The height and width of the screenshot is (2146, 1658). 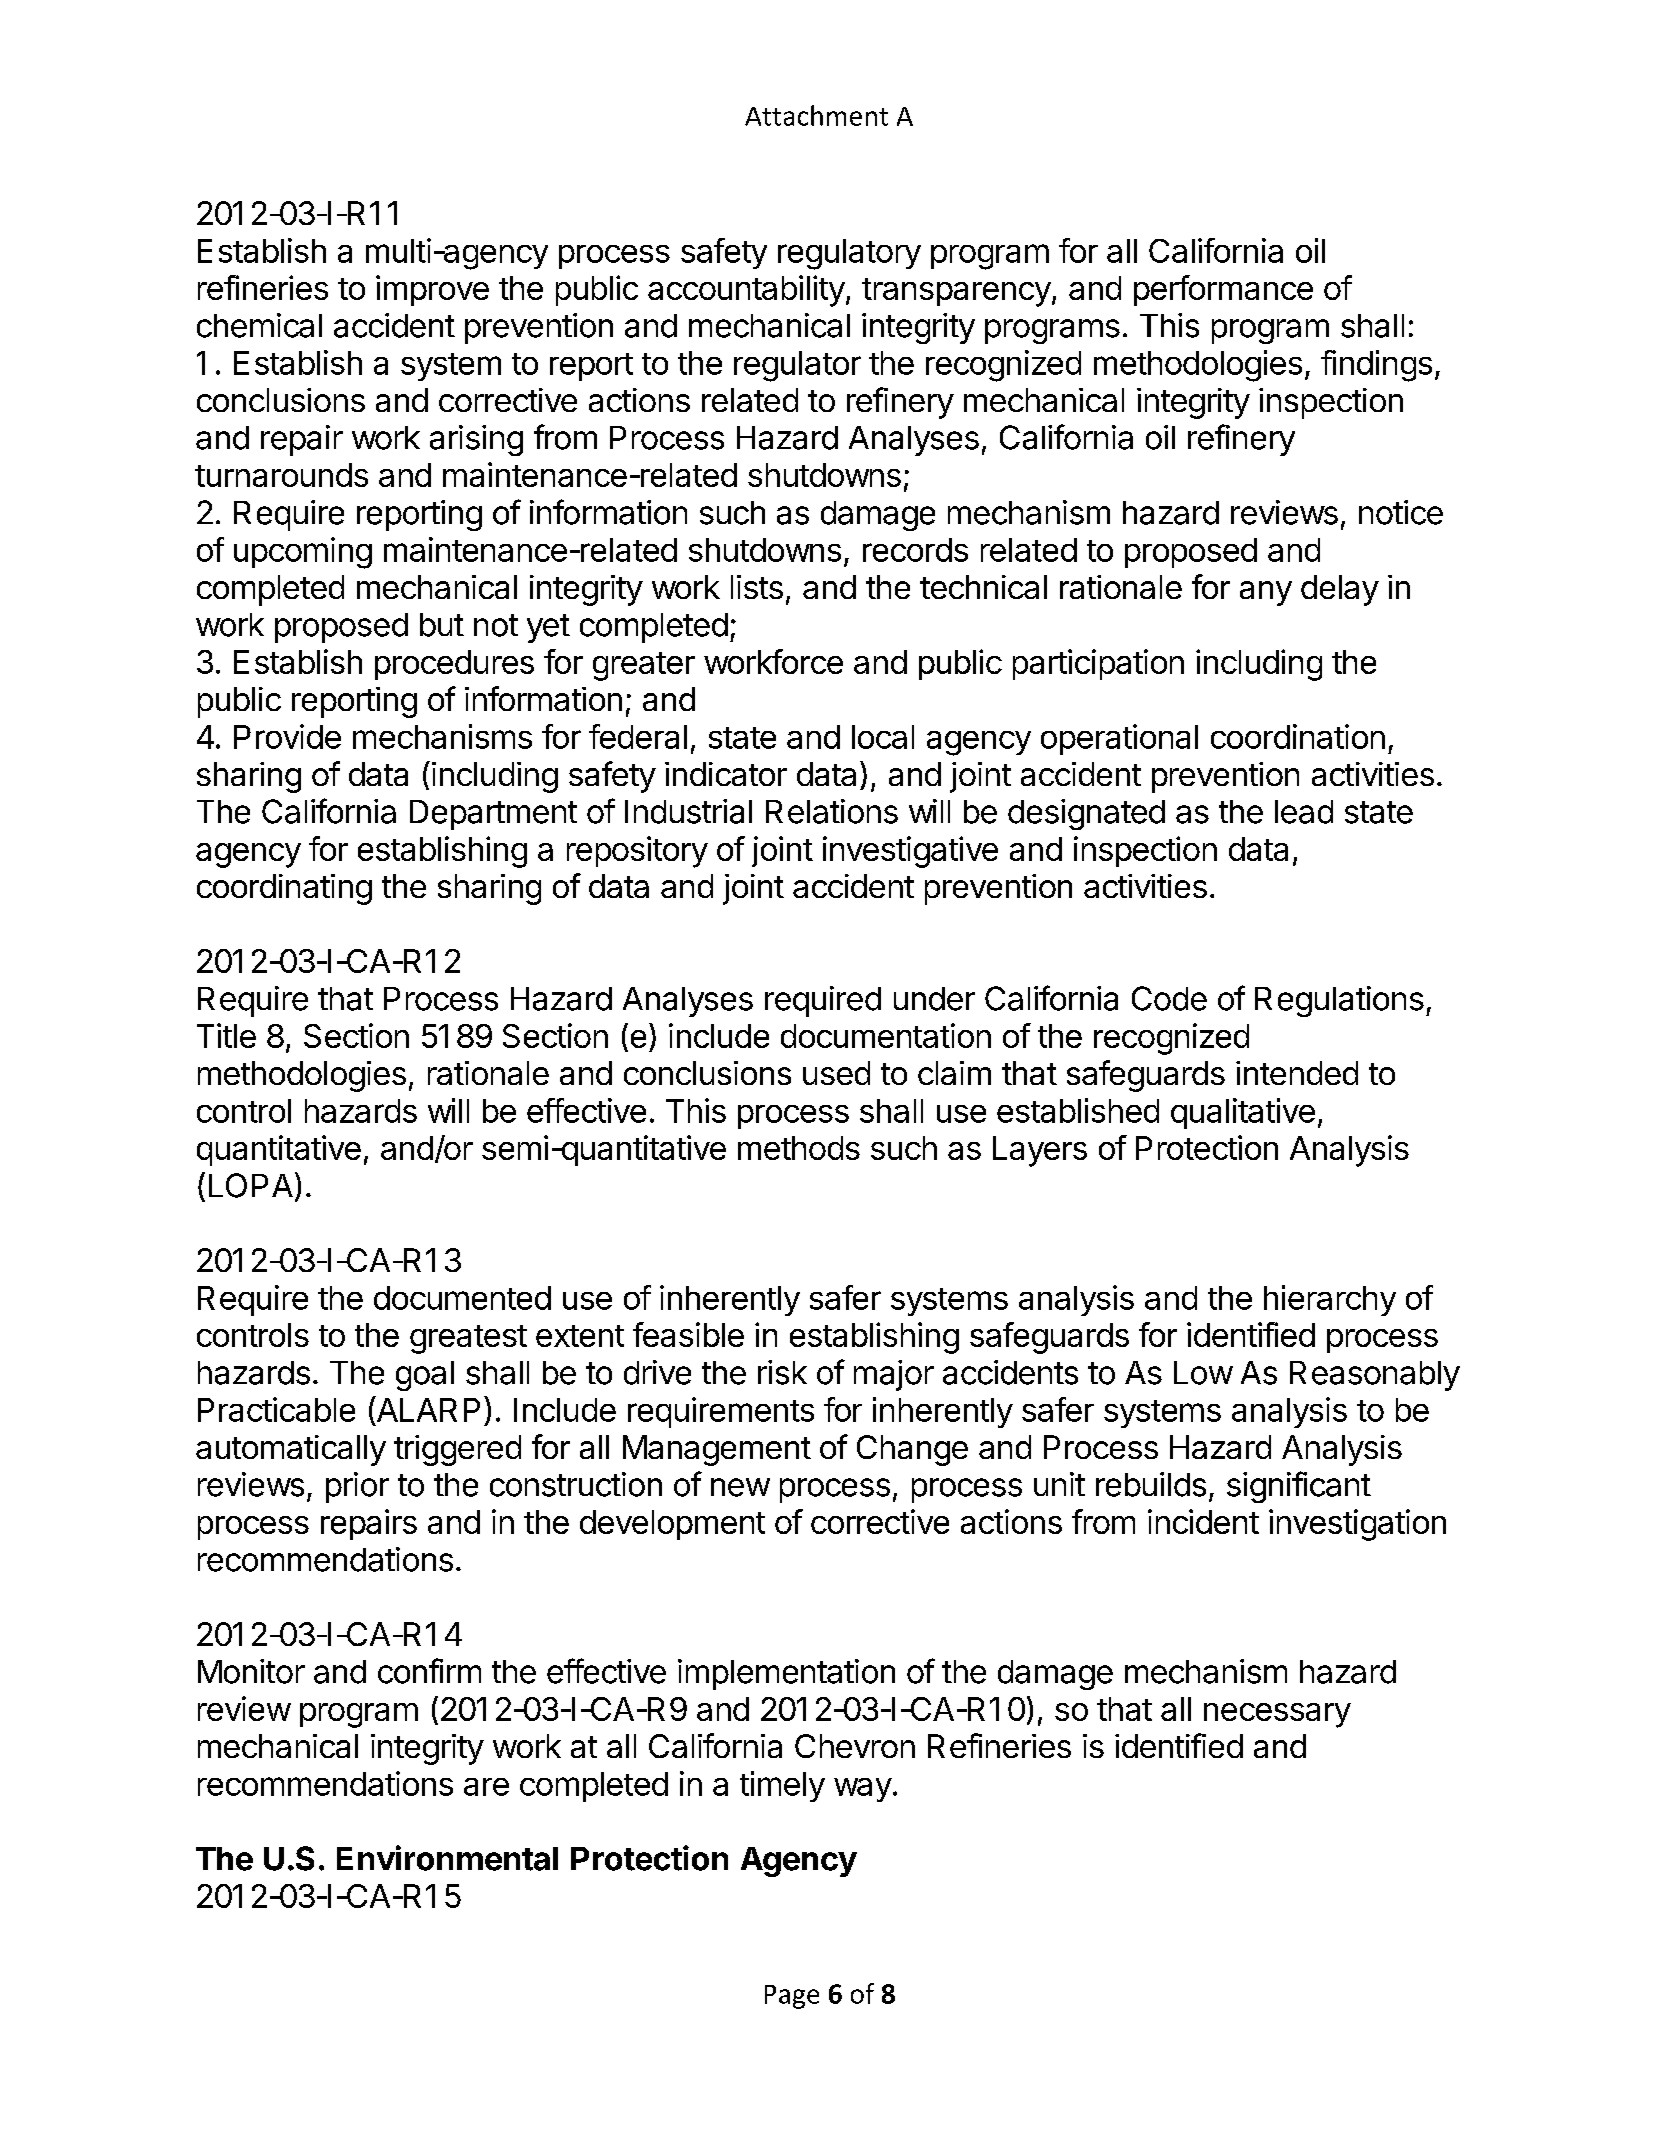 I want to click on coordinating, so click(x=284, y=889).
